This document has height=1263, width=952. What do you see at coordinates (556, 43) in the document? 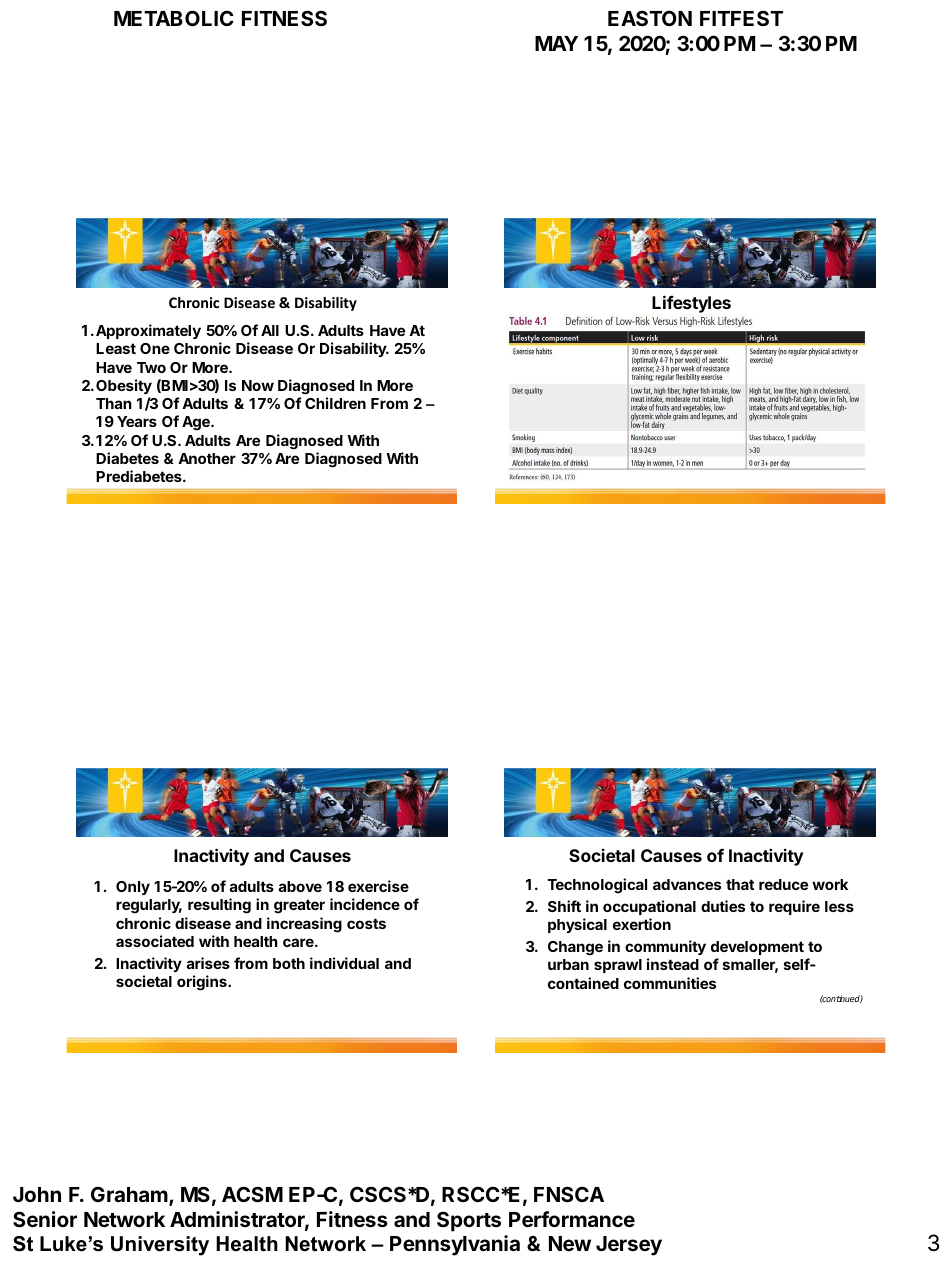
I see `MAY` at bounding box center [556, 43].
